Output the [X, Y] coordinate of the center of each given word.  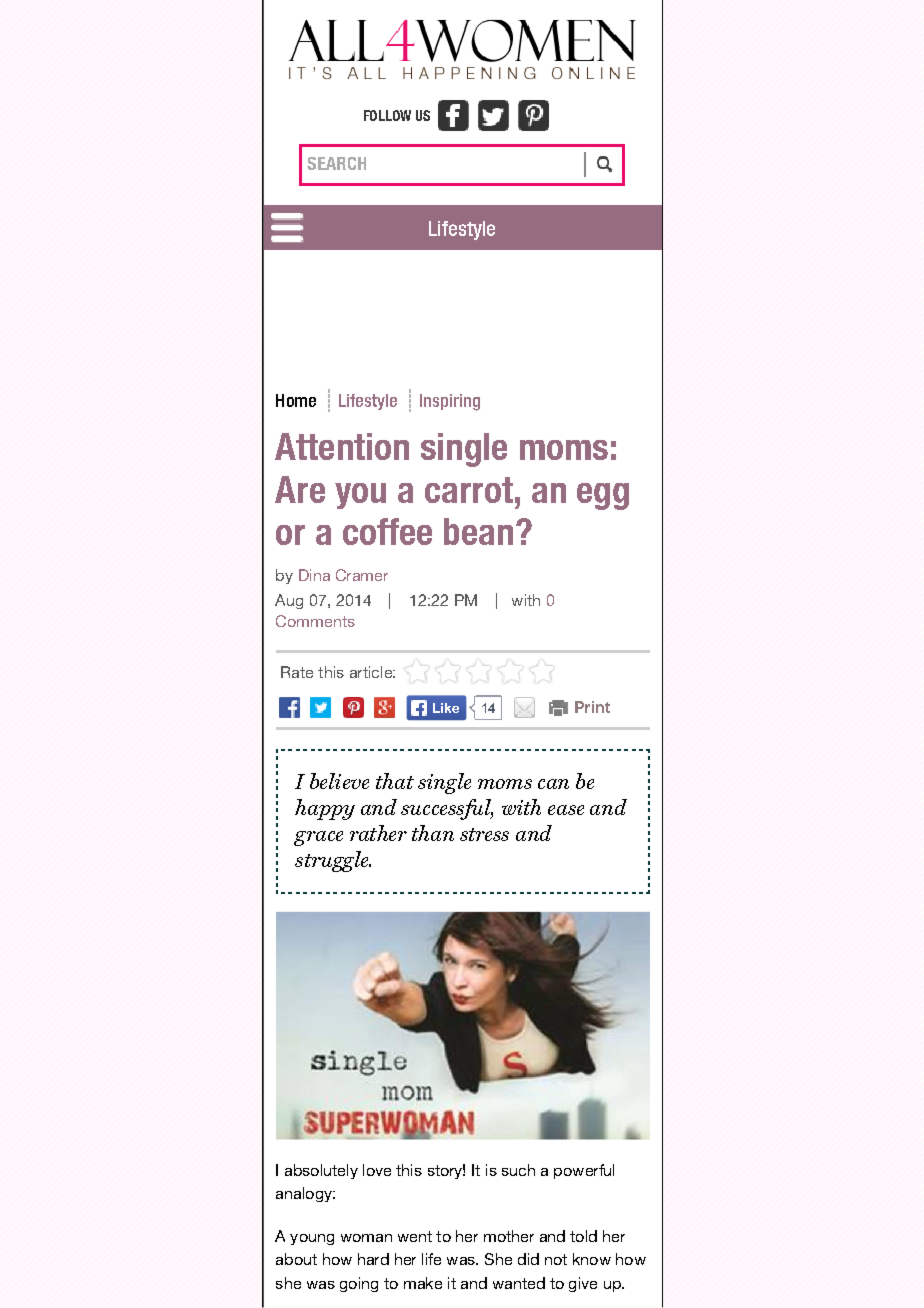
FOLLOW [387, 115]
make [423, 1283]
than [433, 833]
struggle [333, 861]
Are [300, 489]
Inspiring [450, 402]
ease [566, 810]
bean [478, 531]
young [312, 1239]
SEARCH [336, 163]
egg [603, 496]
